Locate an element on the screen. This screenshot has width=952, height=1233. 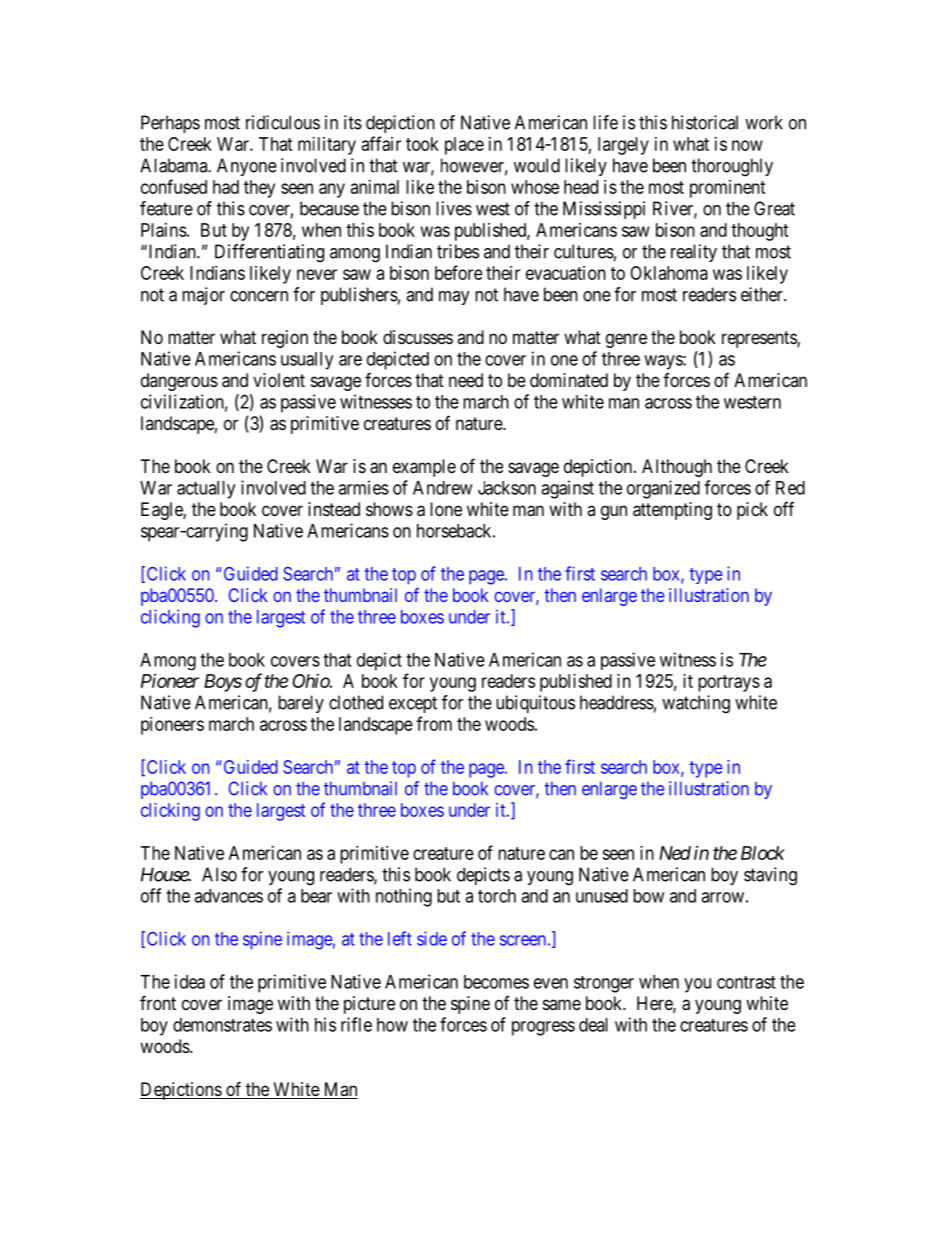
represents is located at coordinates (760, 339).
